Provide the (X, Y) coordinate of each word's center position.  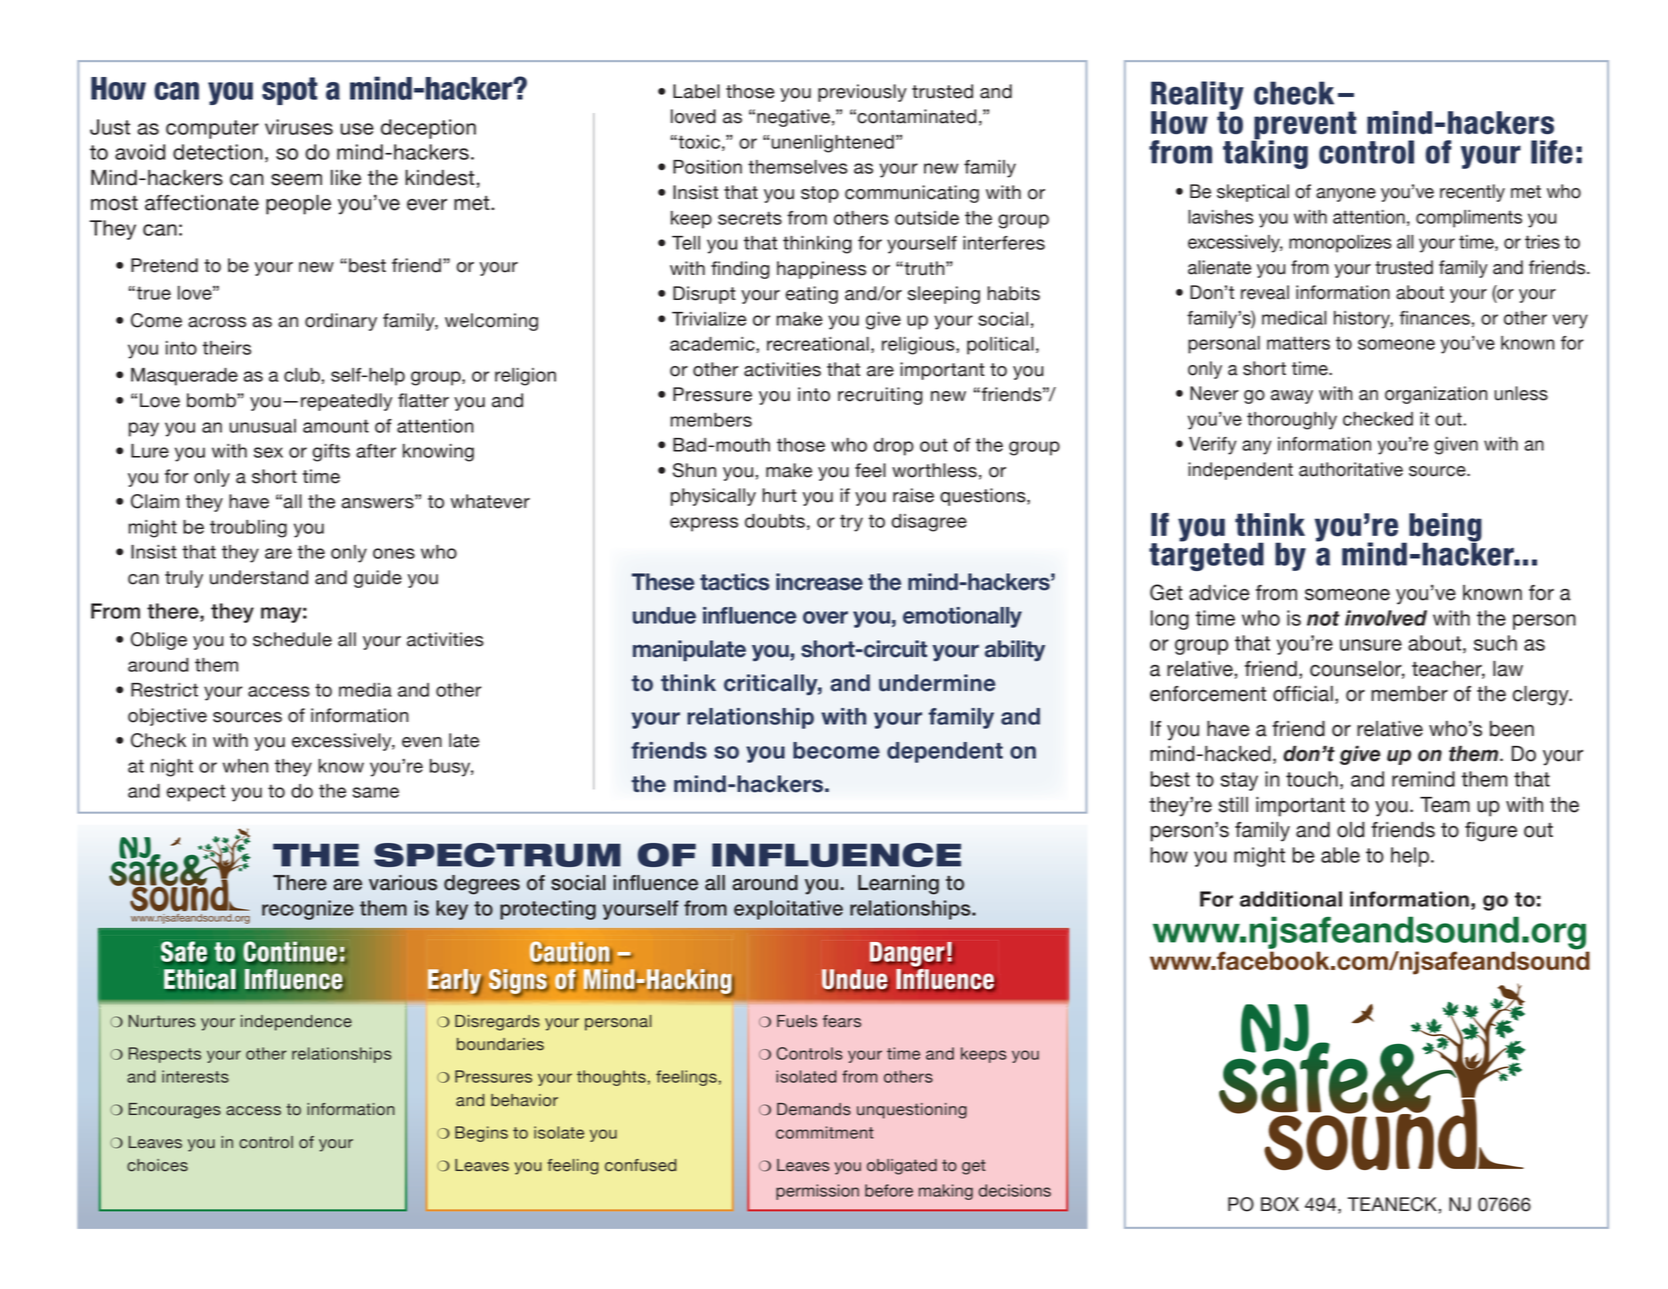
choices (157, 1165)
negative (793, 118)
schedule (292, 639)
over (825, 617)
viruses (299, 127)
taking (1265, 153)
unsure (1371, 645)
